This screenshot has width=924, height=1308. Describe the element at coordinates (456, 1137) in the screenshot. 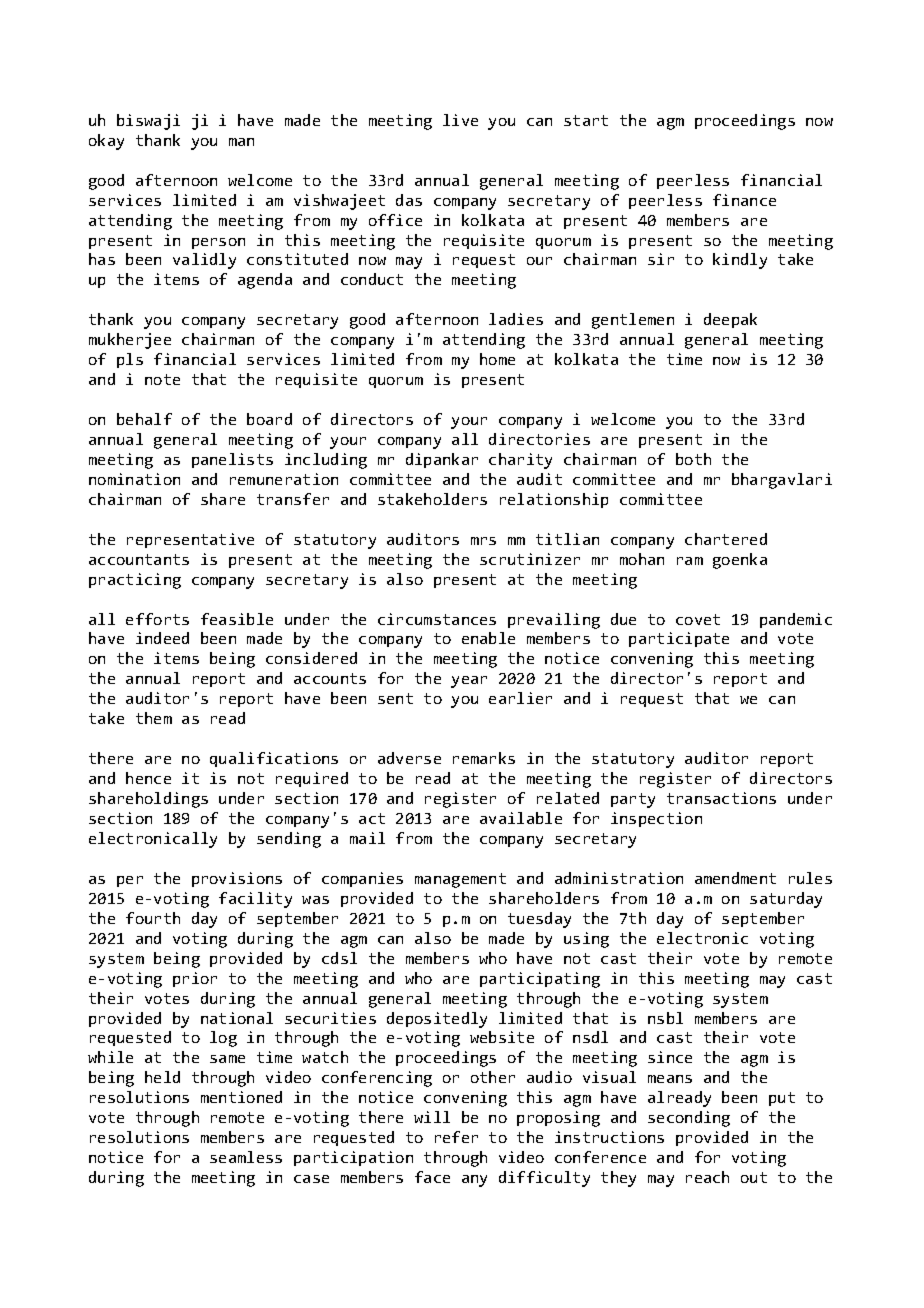

I see `refer` at that location.
